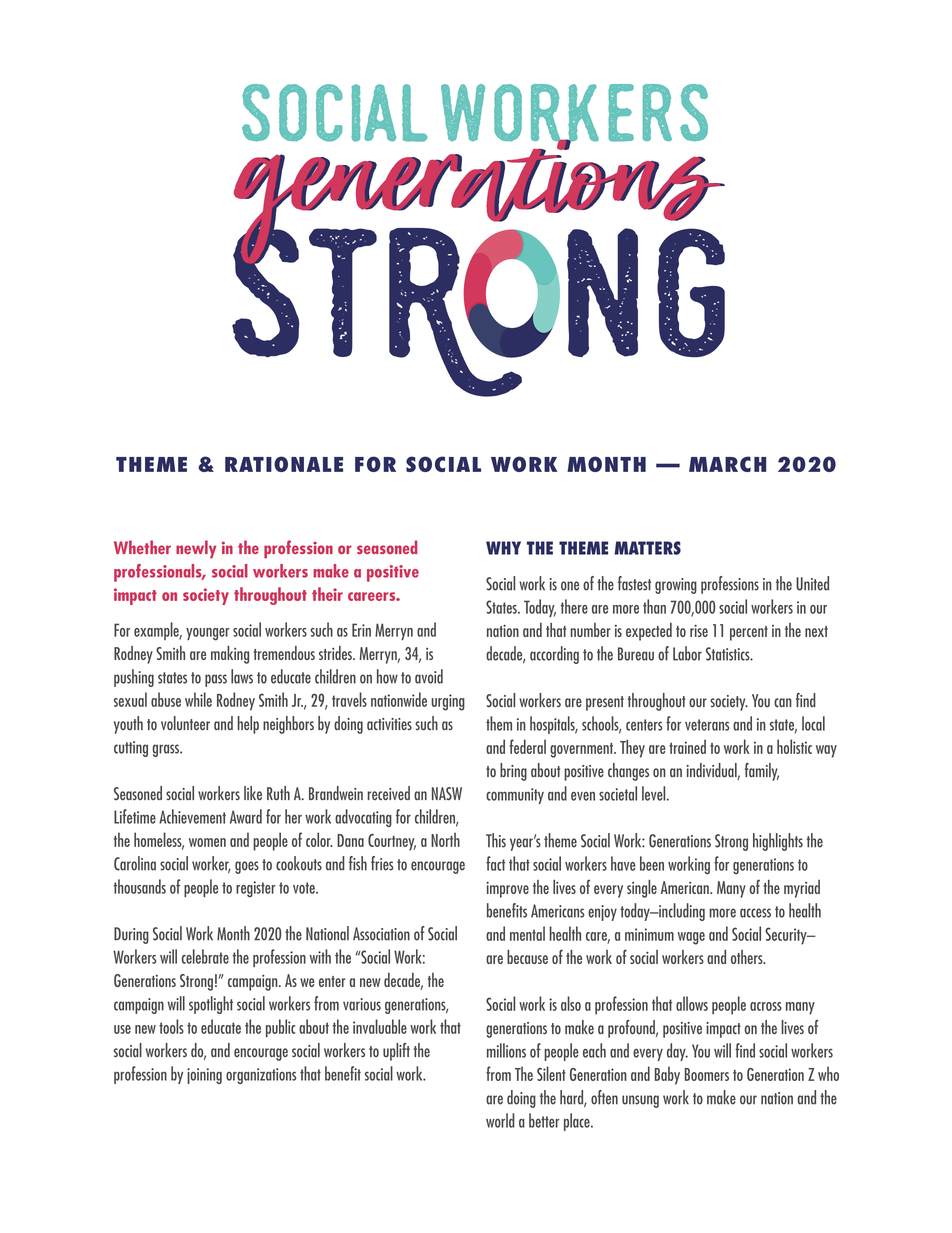  Describe the element at coordinates (500, 1120) in the document. I see `world` at that location.
